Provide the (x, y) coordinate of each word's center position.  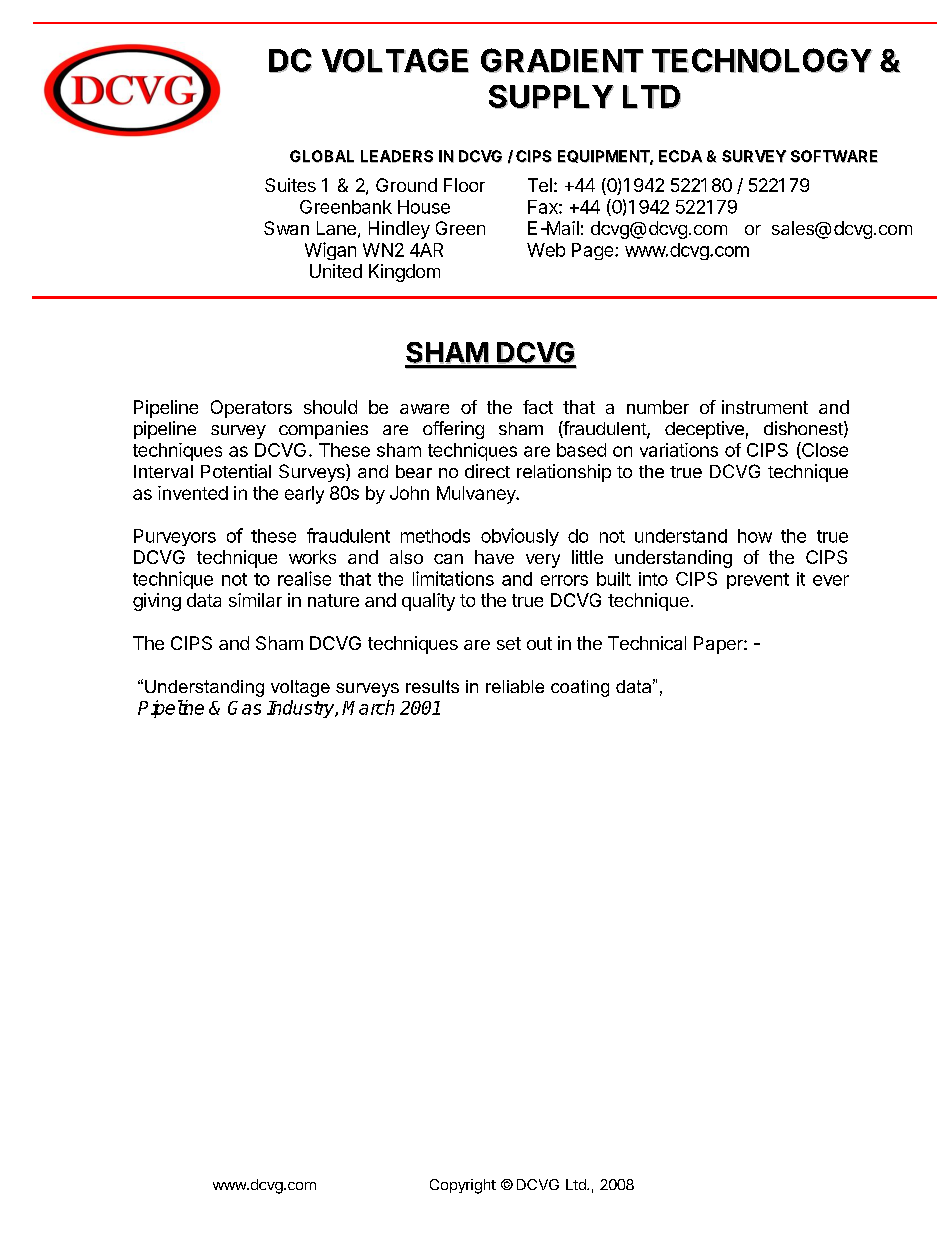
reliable (515, 686)
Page (594, 251)
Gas (244, 708)
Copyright (463, 1186)
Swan (286, 228)
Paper (719, 645)
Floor (464, 185)
